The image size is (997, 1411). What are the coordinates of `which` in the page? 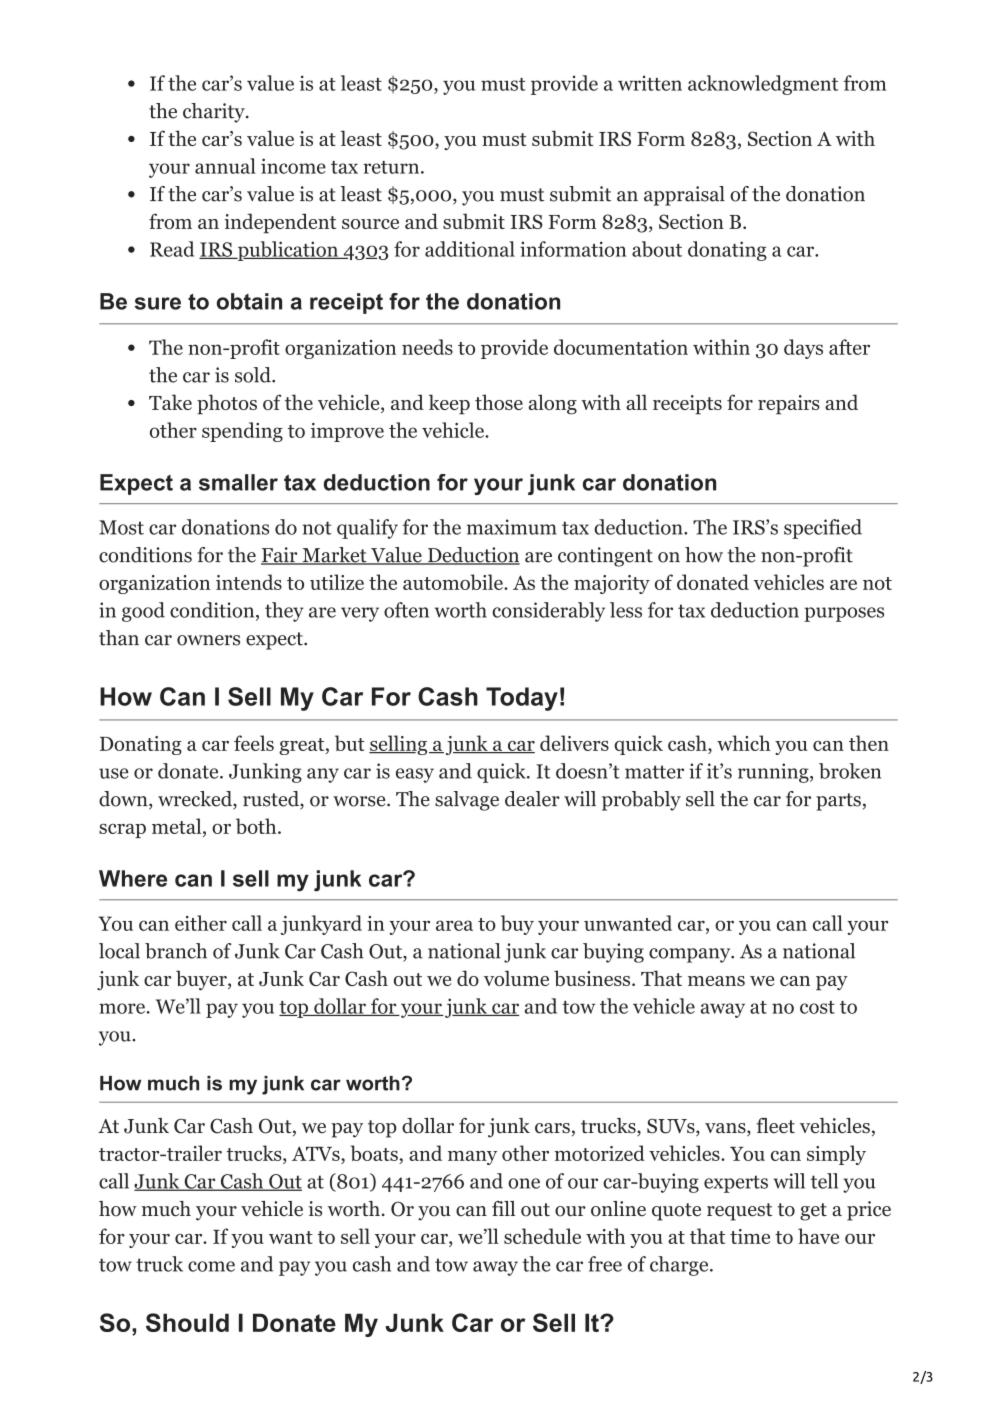 It's located at (744, 743).
